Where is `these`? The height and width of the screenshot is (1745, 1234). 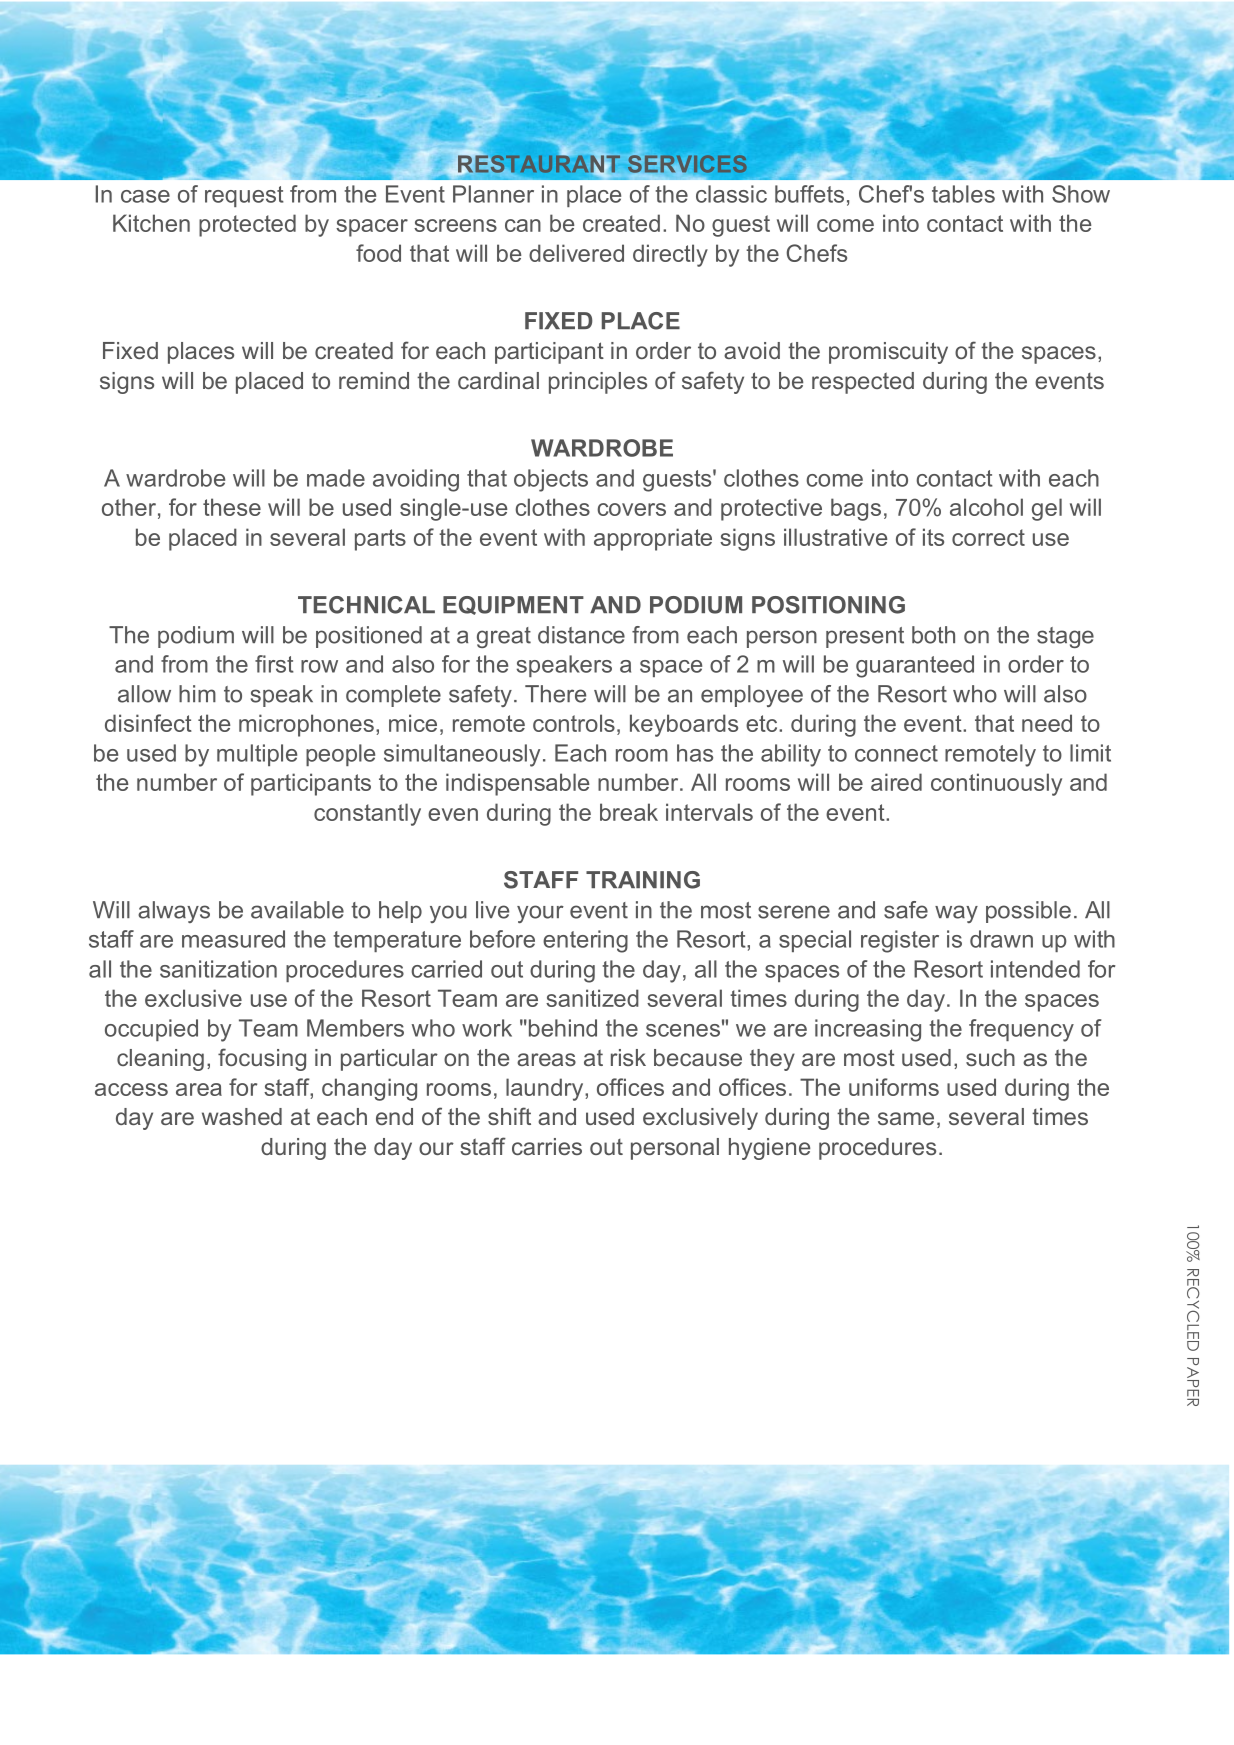
these is located at coordinates (232, 507).
